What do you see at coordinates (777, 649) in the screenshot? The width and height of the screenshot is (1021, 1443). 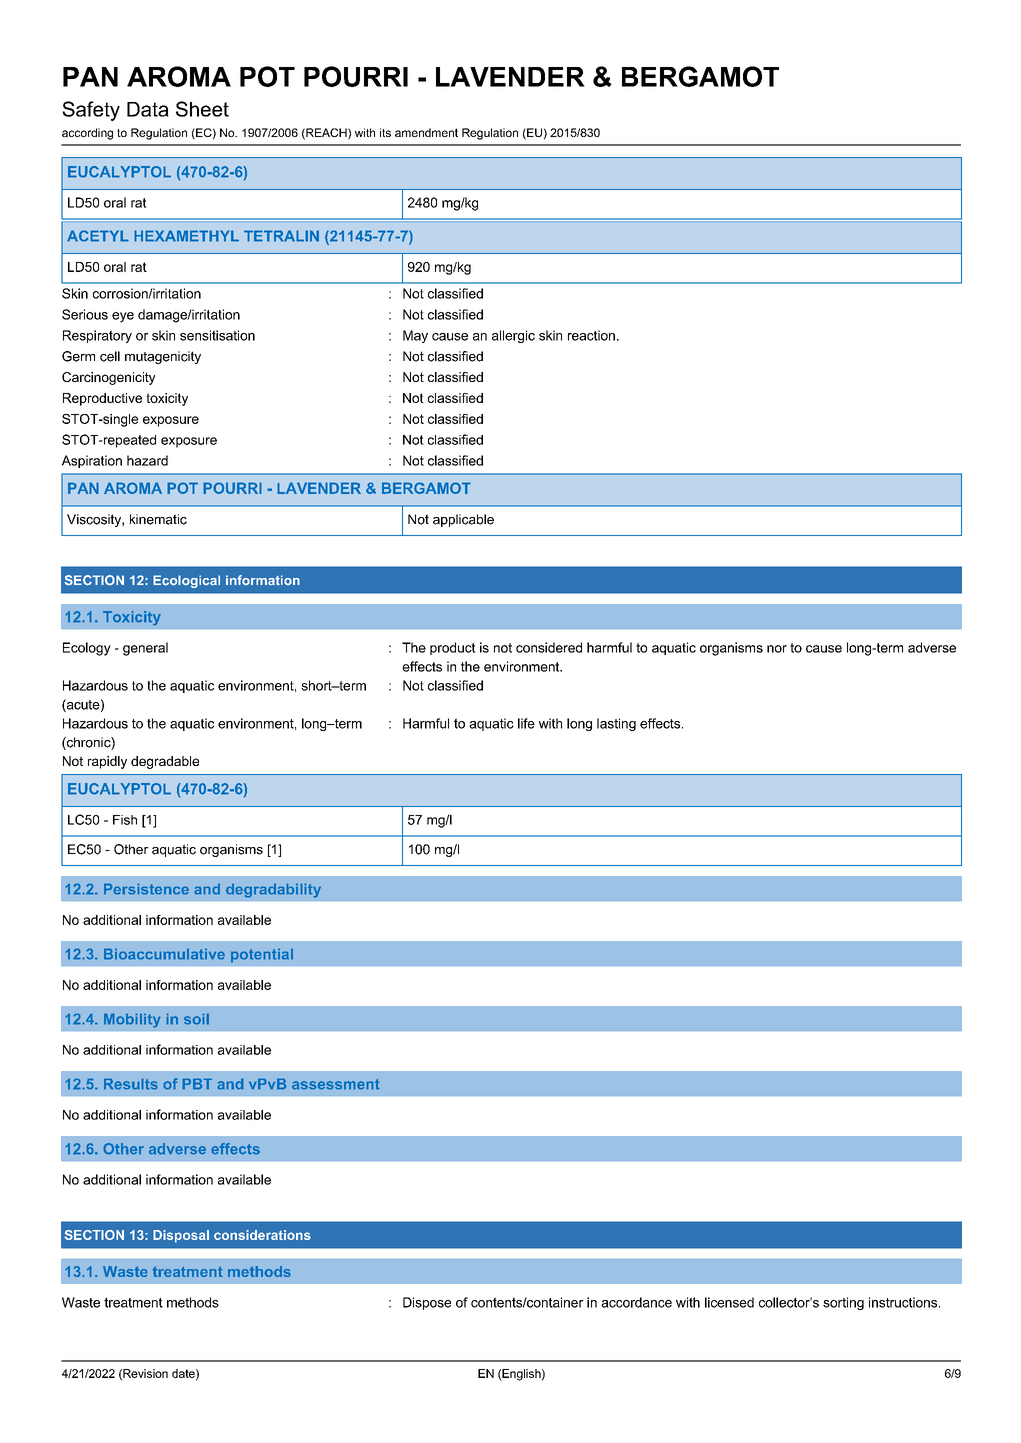 I see `nor` at bounding box center [777, 649].
